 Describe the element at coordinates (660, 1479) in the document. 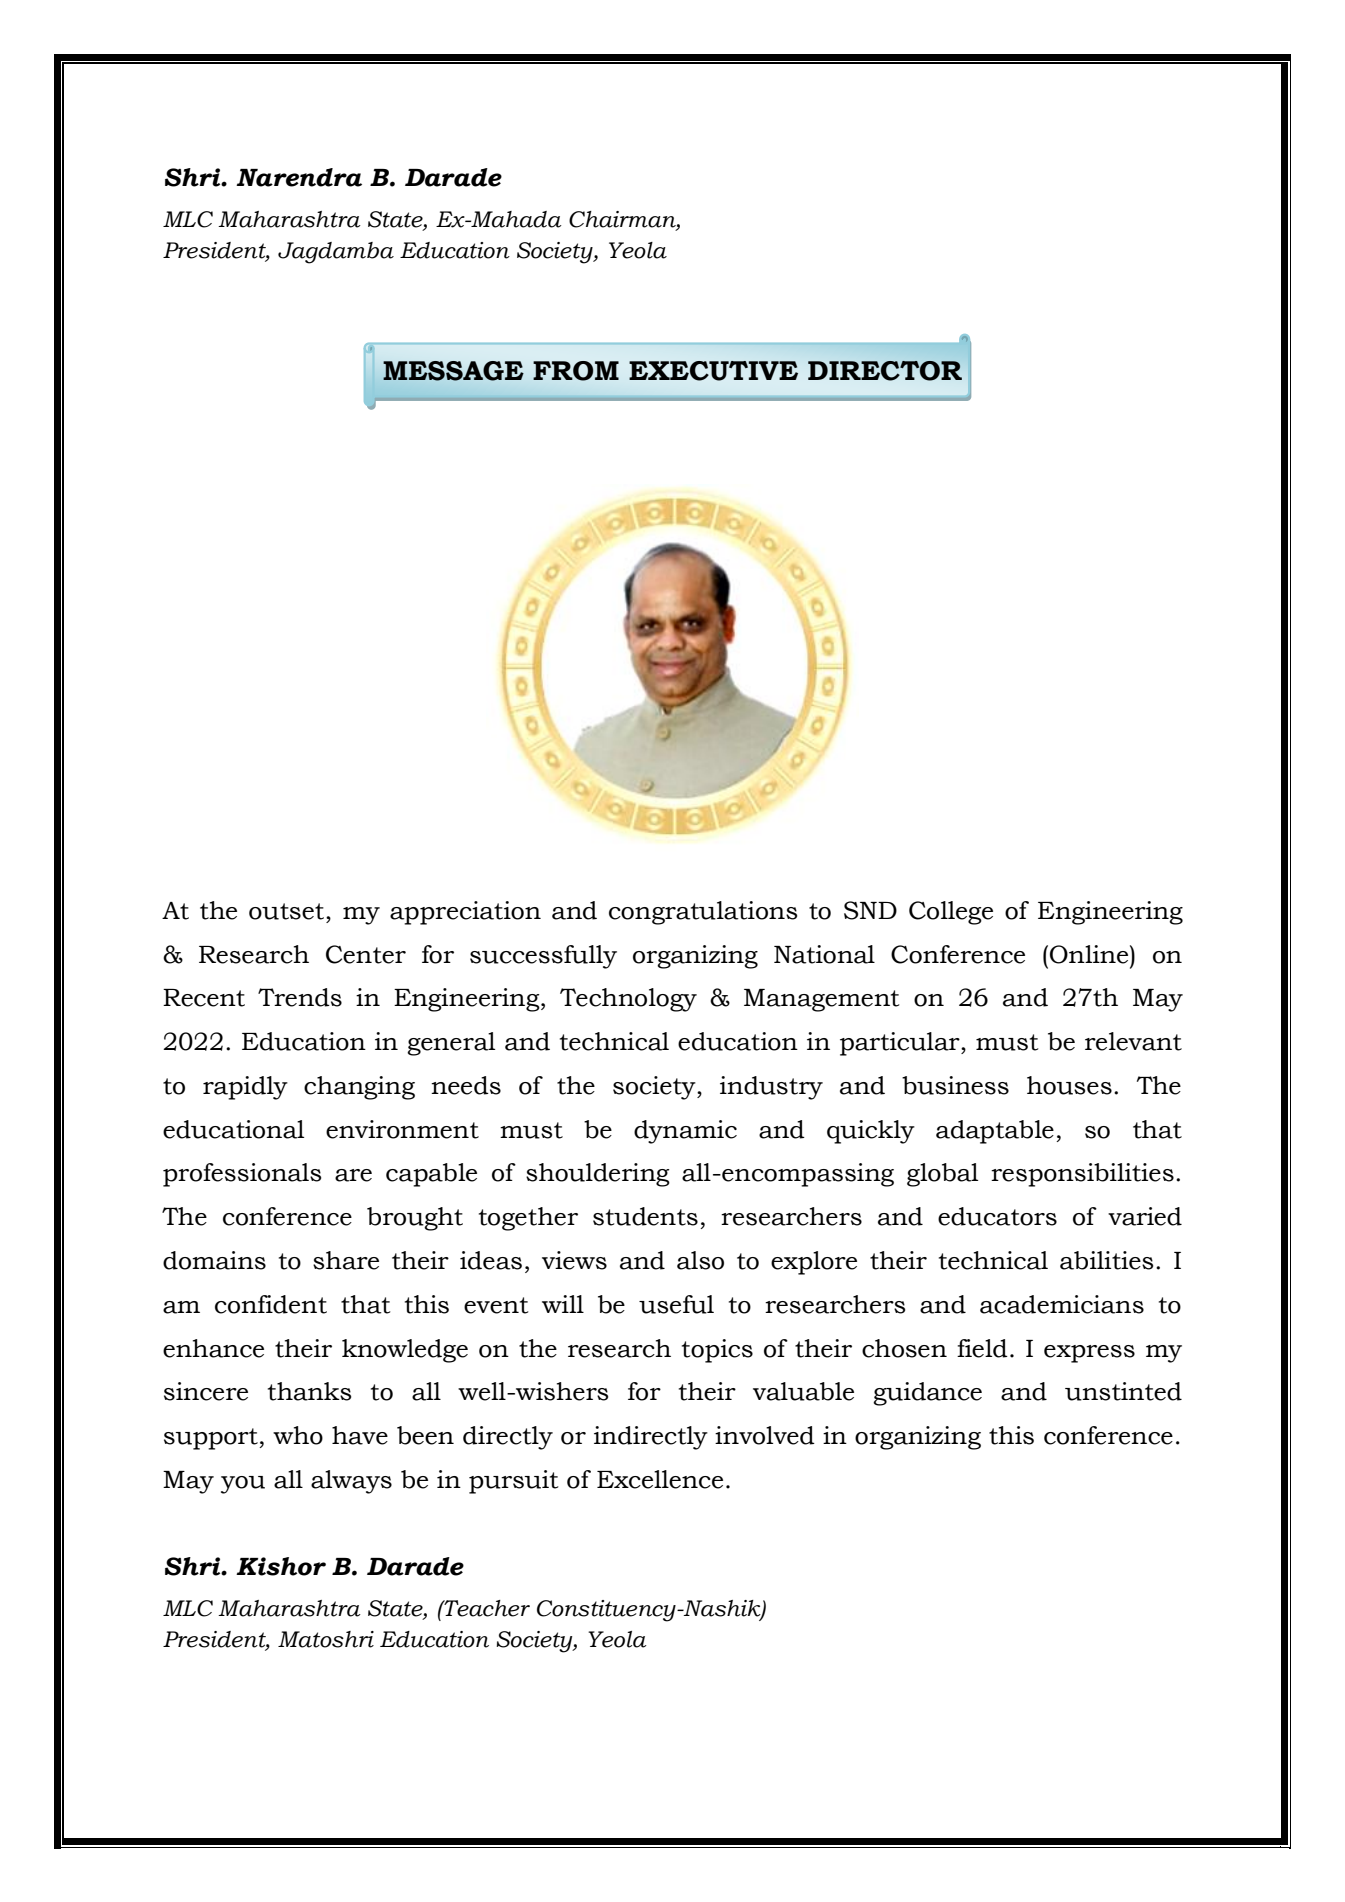

I see `Excellence` at that location.
